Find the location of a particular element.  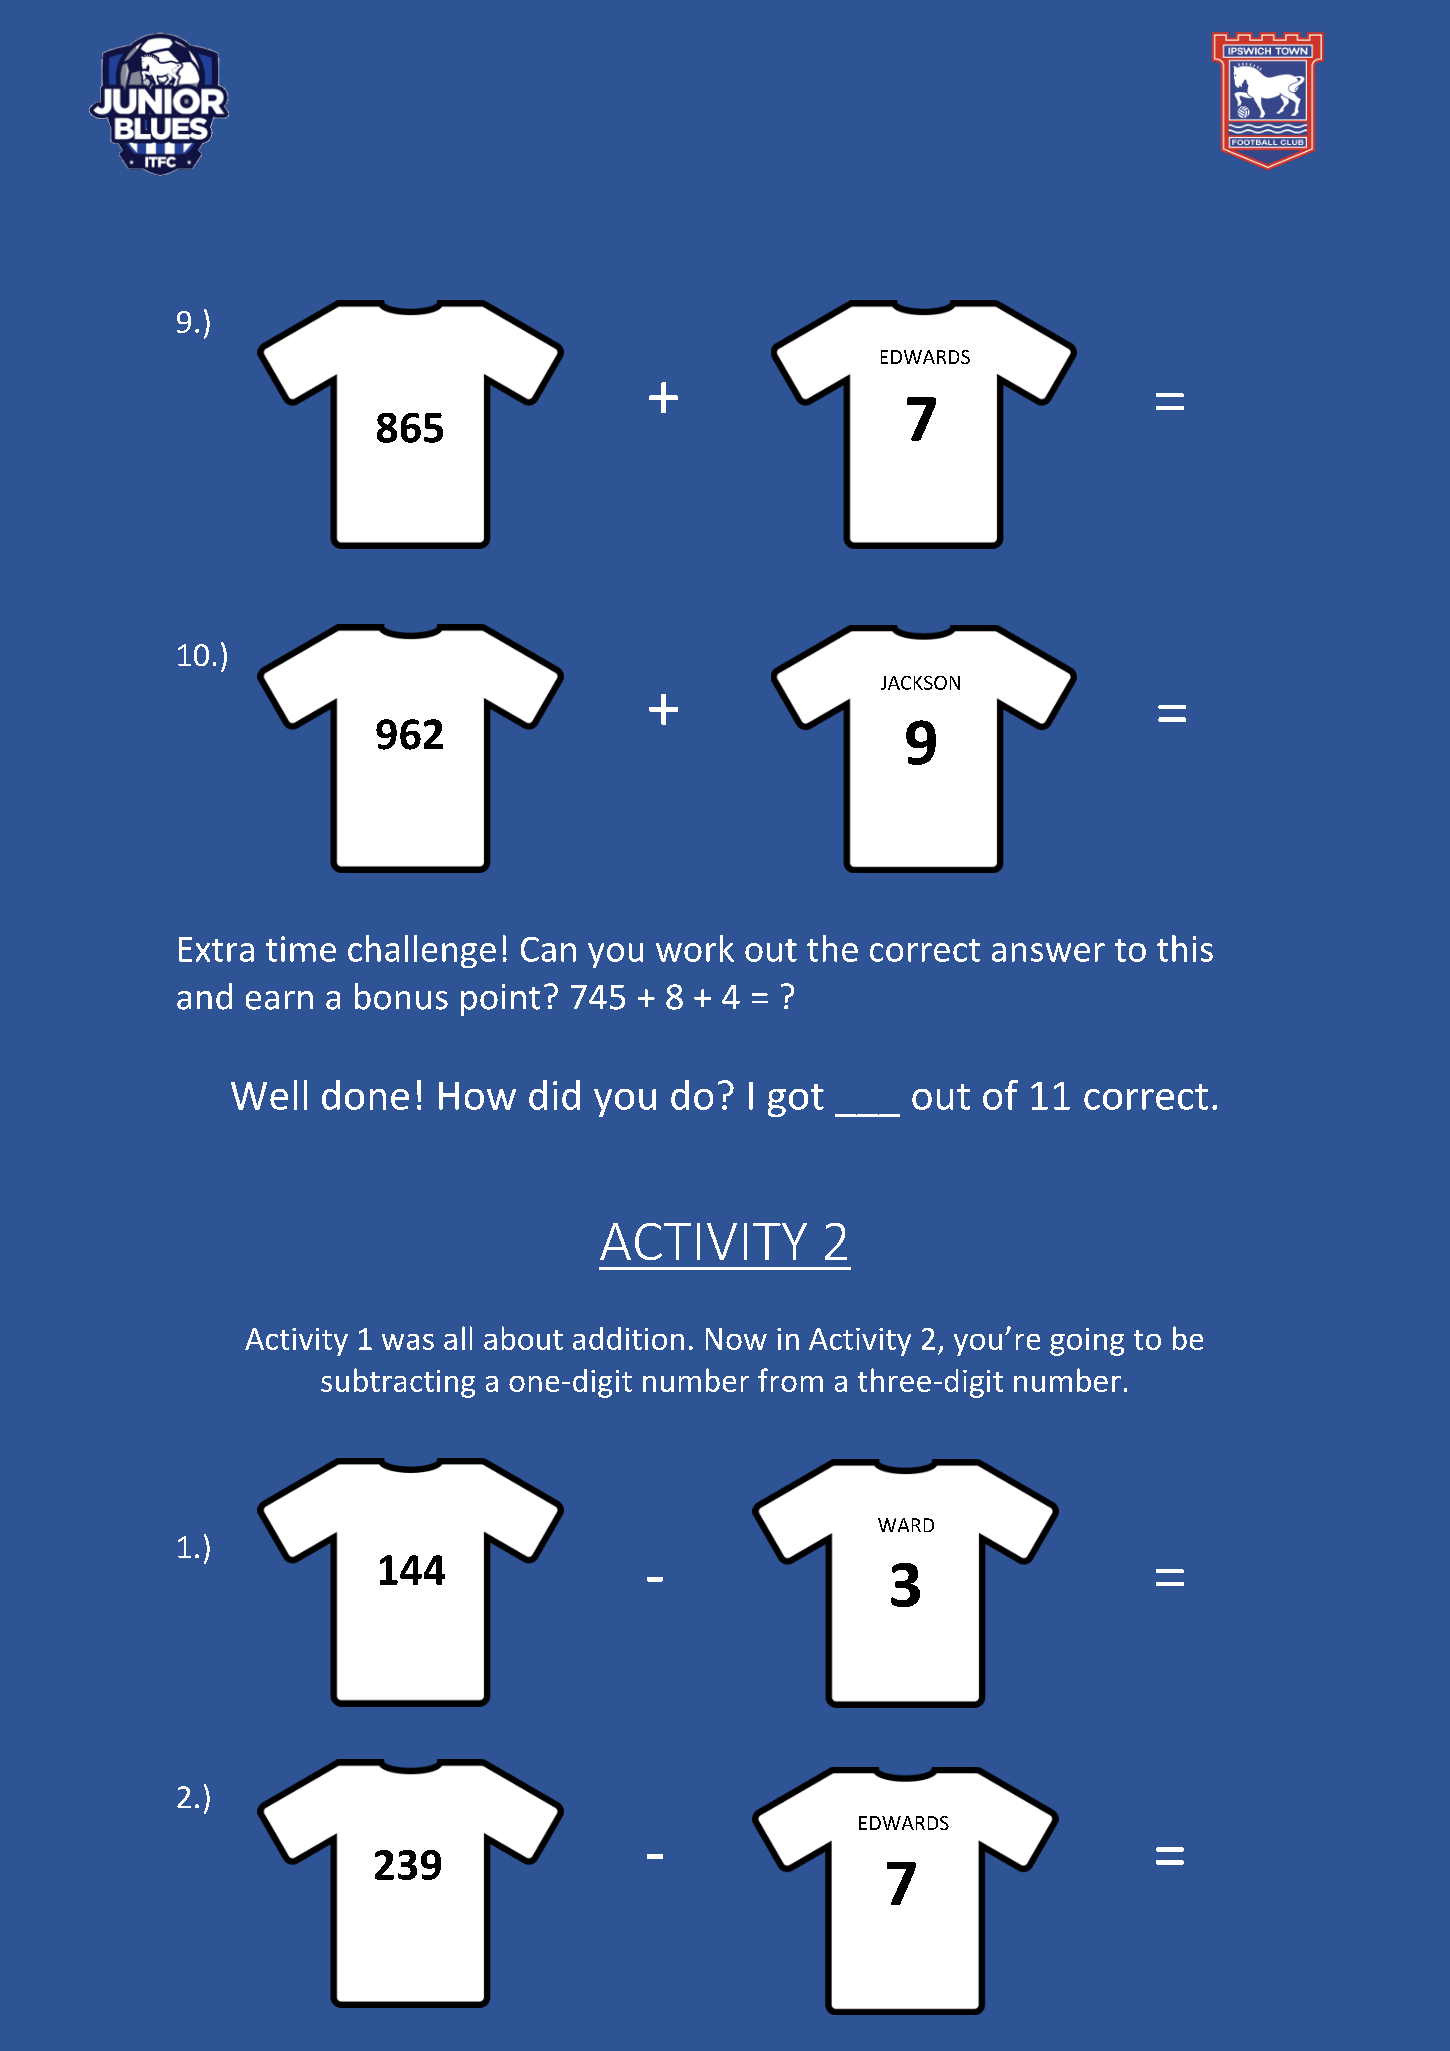

earn is located at coordinates (279, 1000).
